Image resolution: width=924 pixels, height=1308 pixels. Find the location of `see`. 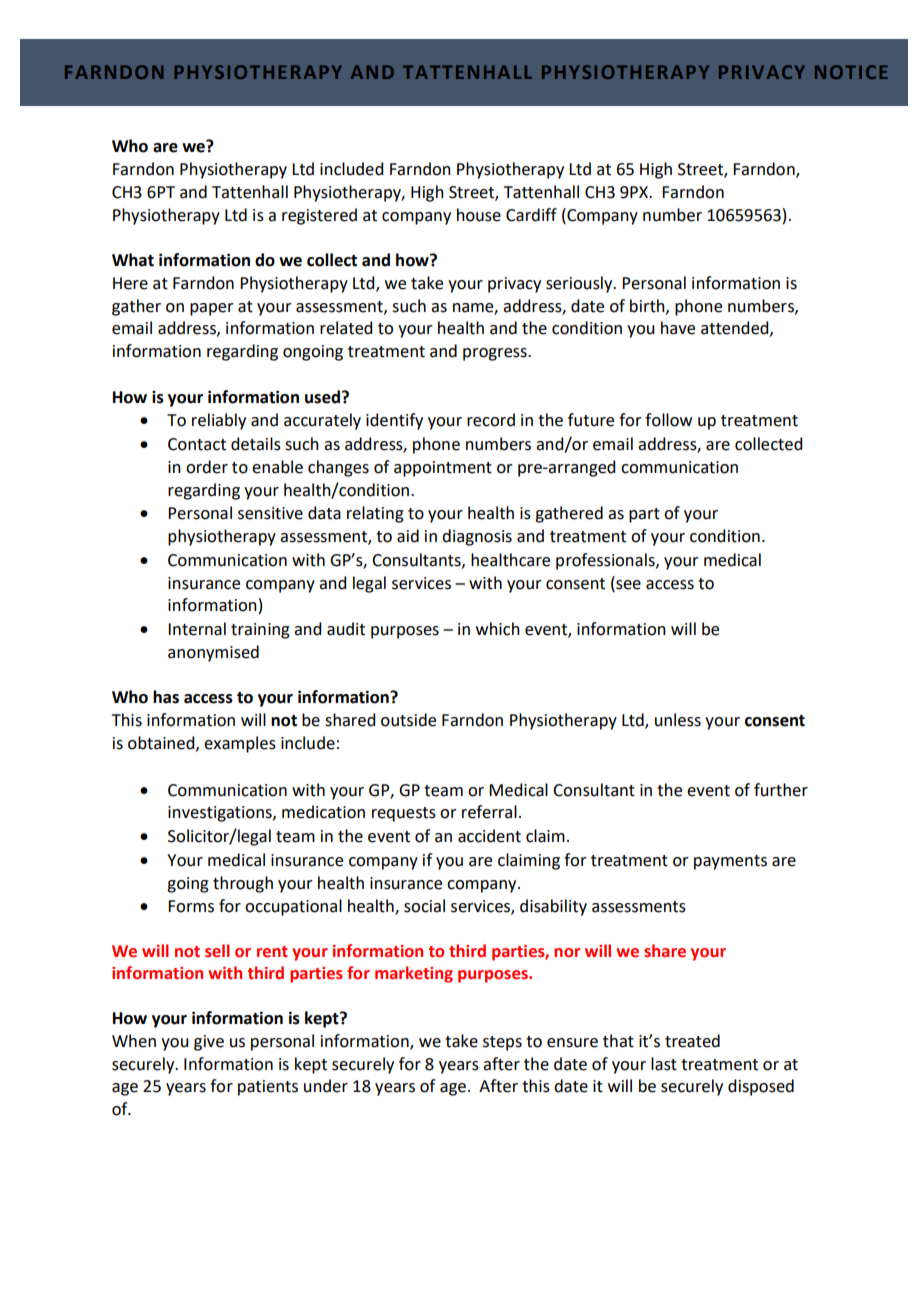

see is located at coordinates (627, 583).
